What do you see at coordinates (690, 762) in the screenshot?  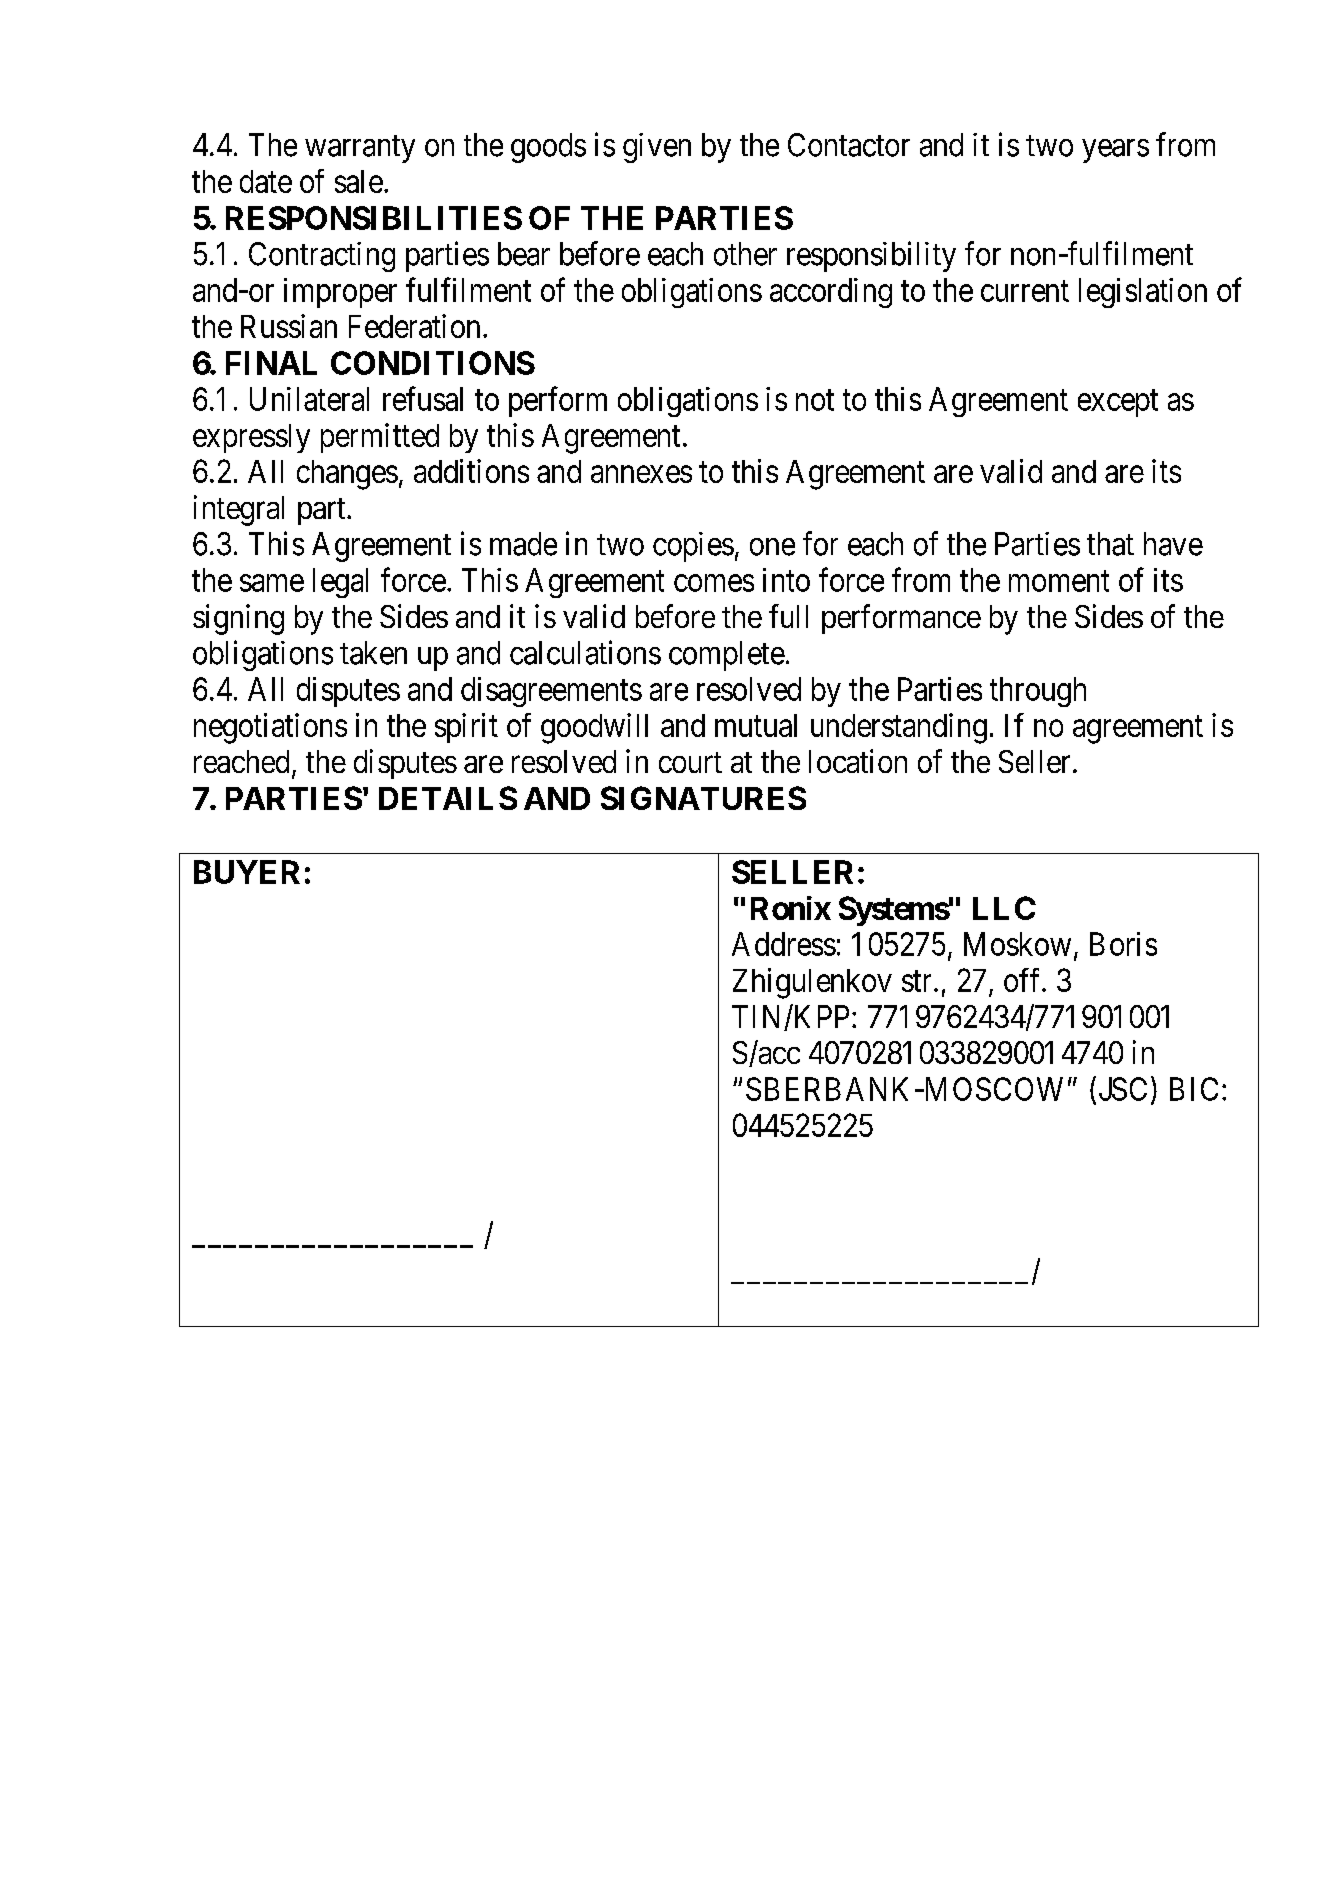 I see `court` at bounding box center [690, 762].
